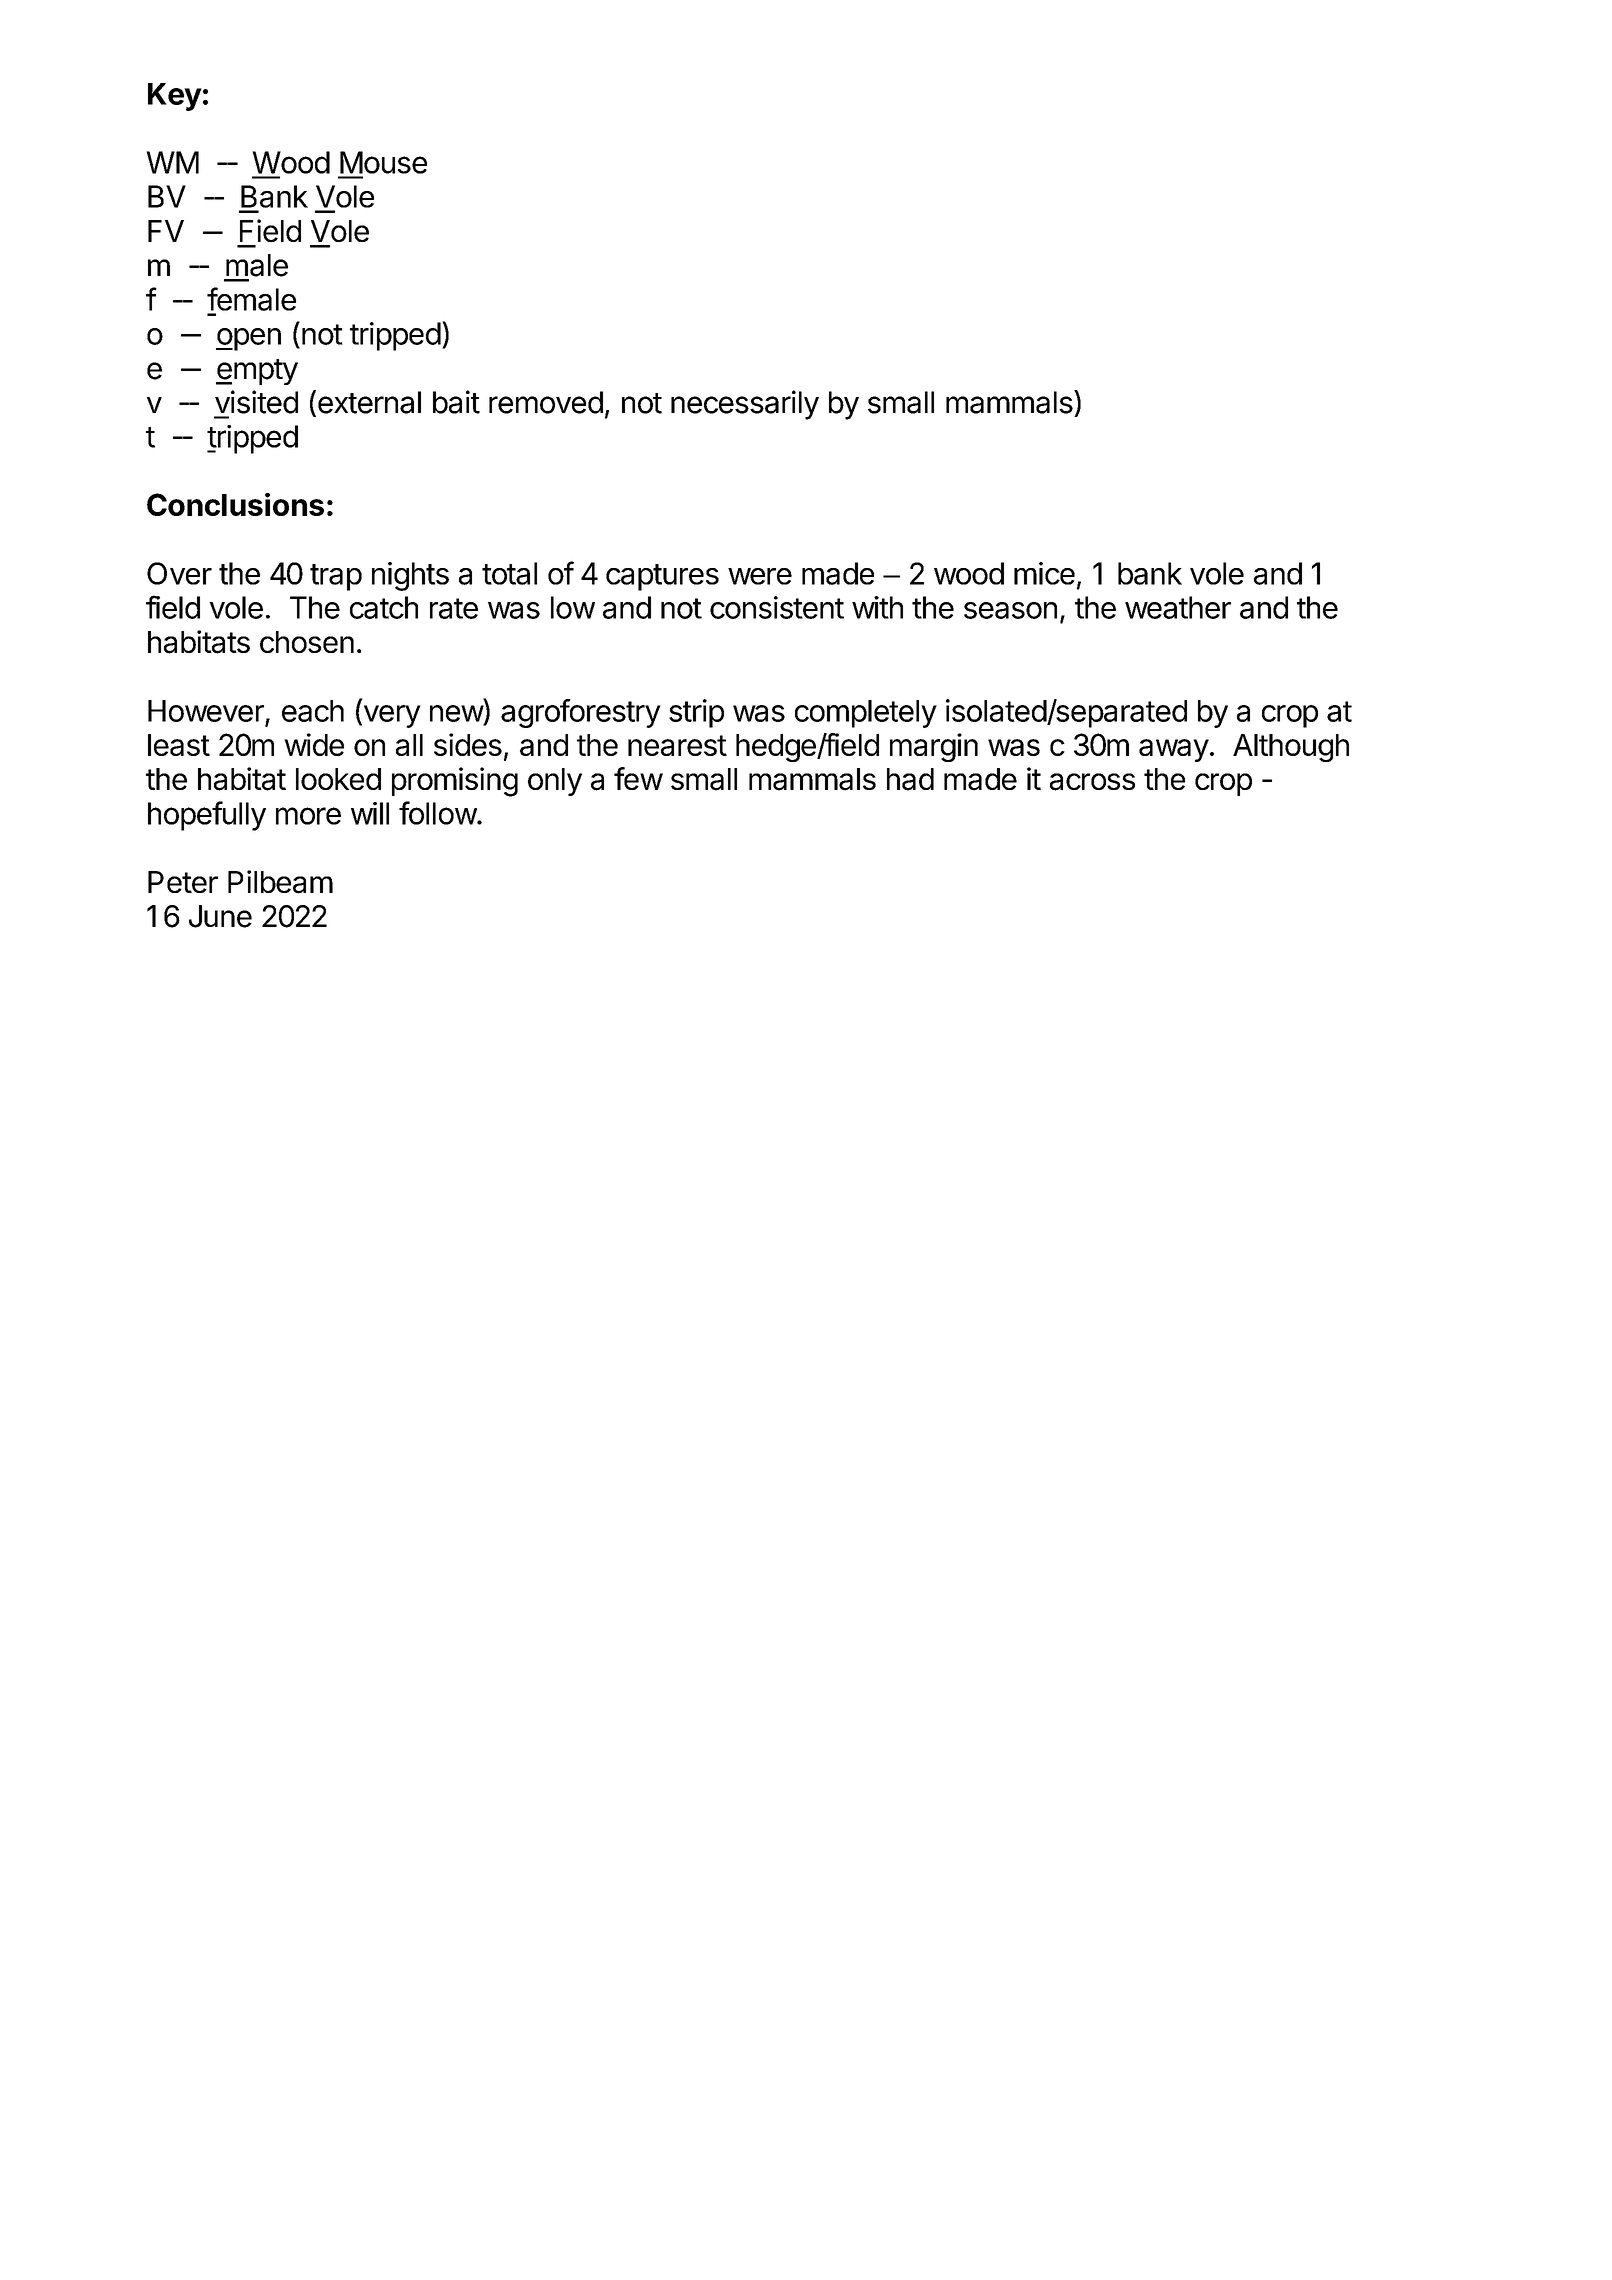 This screenshot has height=2280, width=1612. What do you see at coordinates (638, 778) in the screenshot?
I see `few` at bounding box center [638, 778].
